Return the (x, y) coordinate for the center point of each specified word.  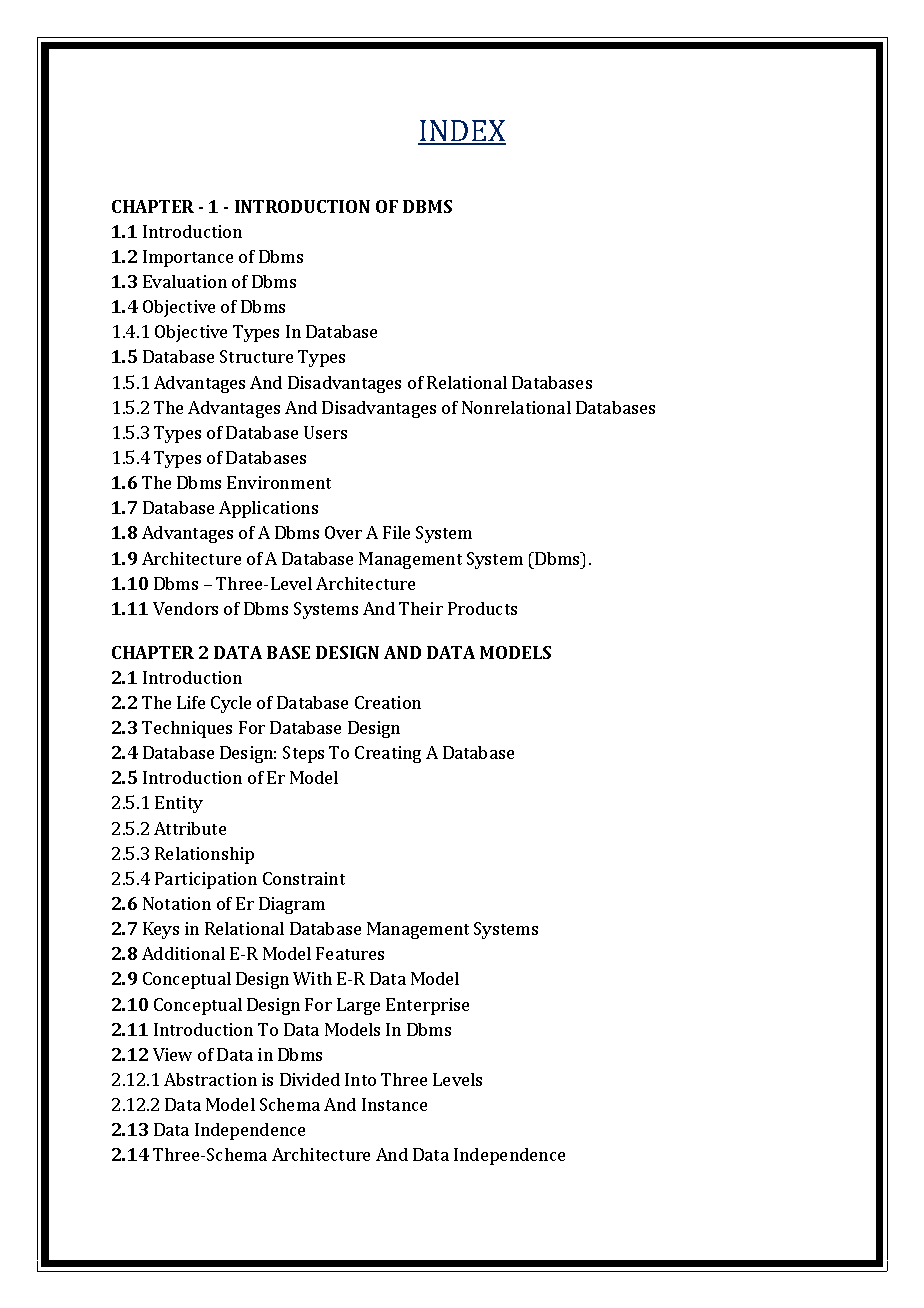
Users (325, 432)
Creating (388, 754)
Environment (279, 482)
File (396, 532)
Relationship (204, 855)
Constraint (304, 878)
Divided (310, 1079)
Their (421, 608)
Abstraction (210, 1079)
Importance (188, 258)
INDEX (462, 132)
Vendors (185, 608)
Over (343, 532)
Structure (256, 356)
